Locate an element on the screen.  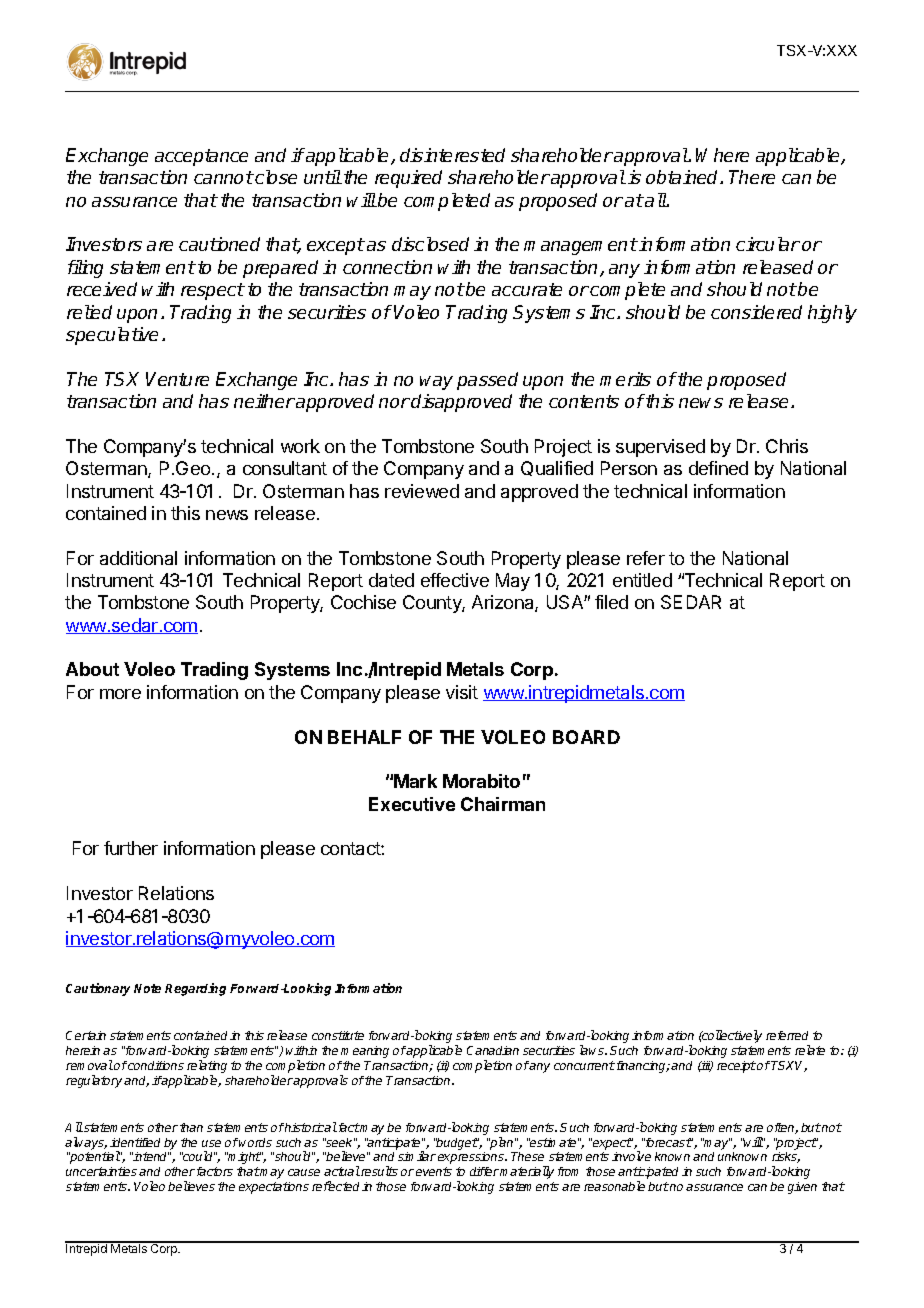
Regarding is located at coordinates (195, 989).
